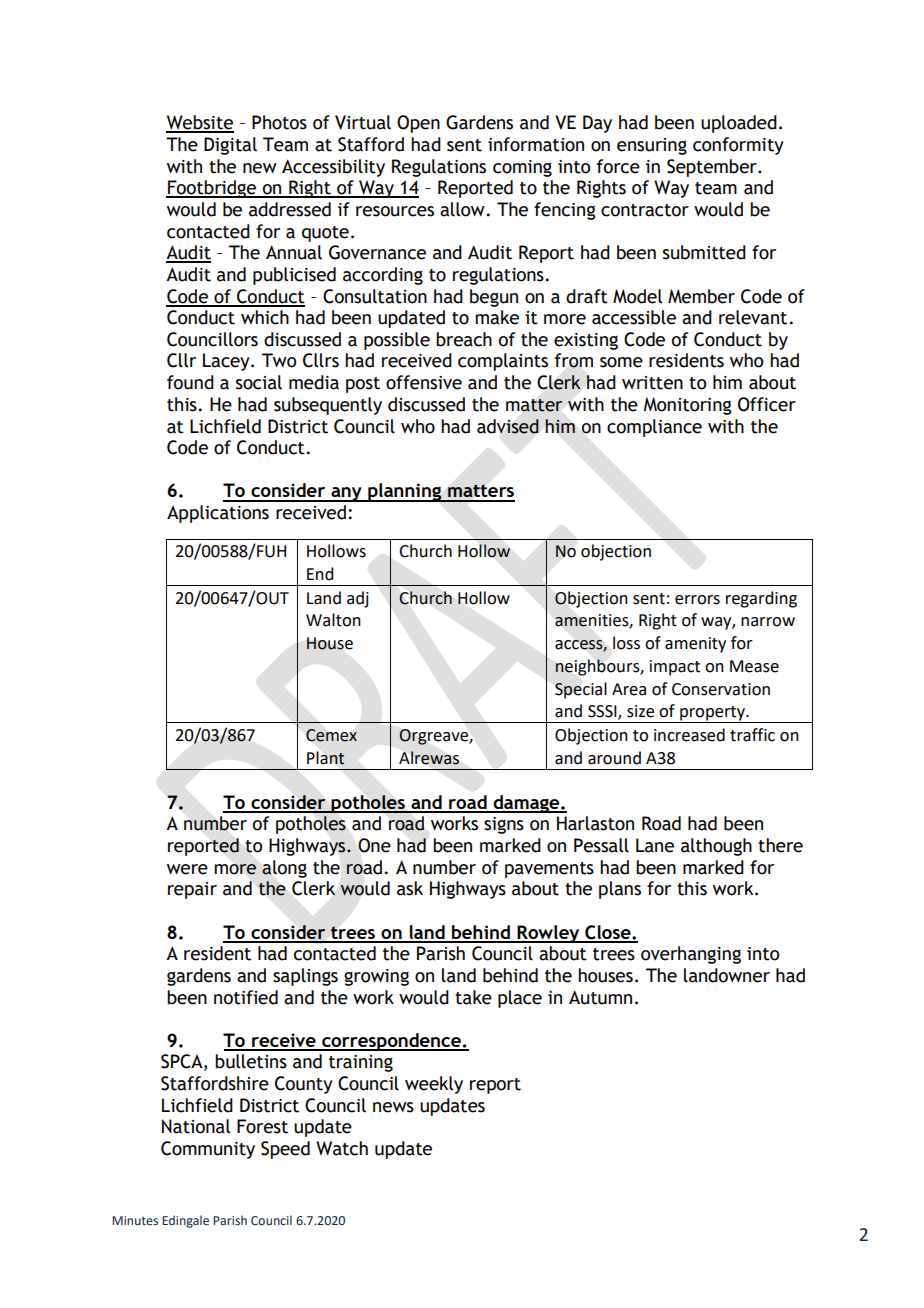 This screenshot has height=1308, width=924. Describe the element at coordinates (230, 146) in the screenshot. I see `Digital` at that location.
